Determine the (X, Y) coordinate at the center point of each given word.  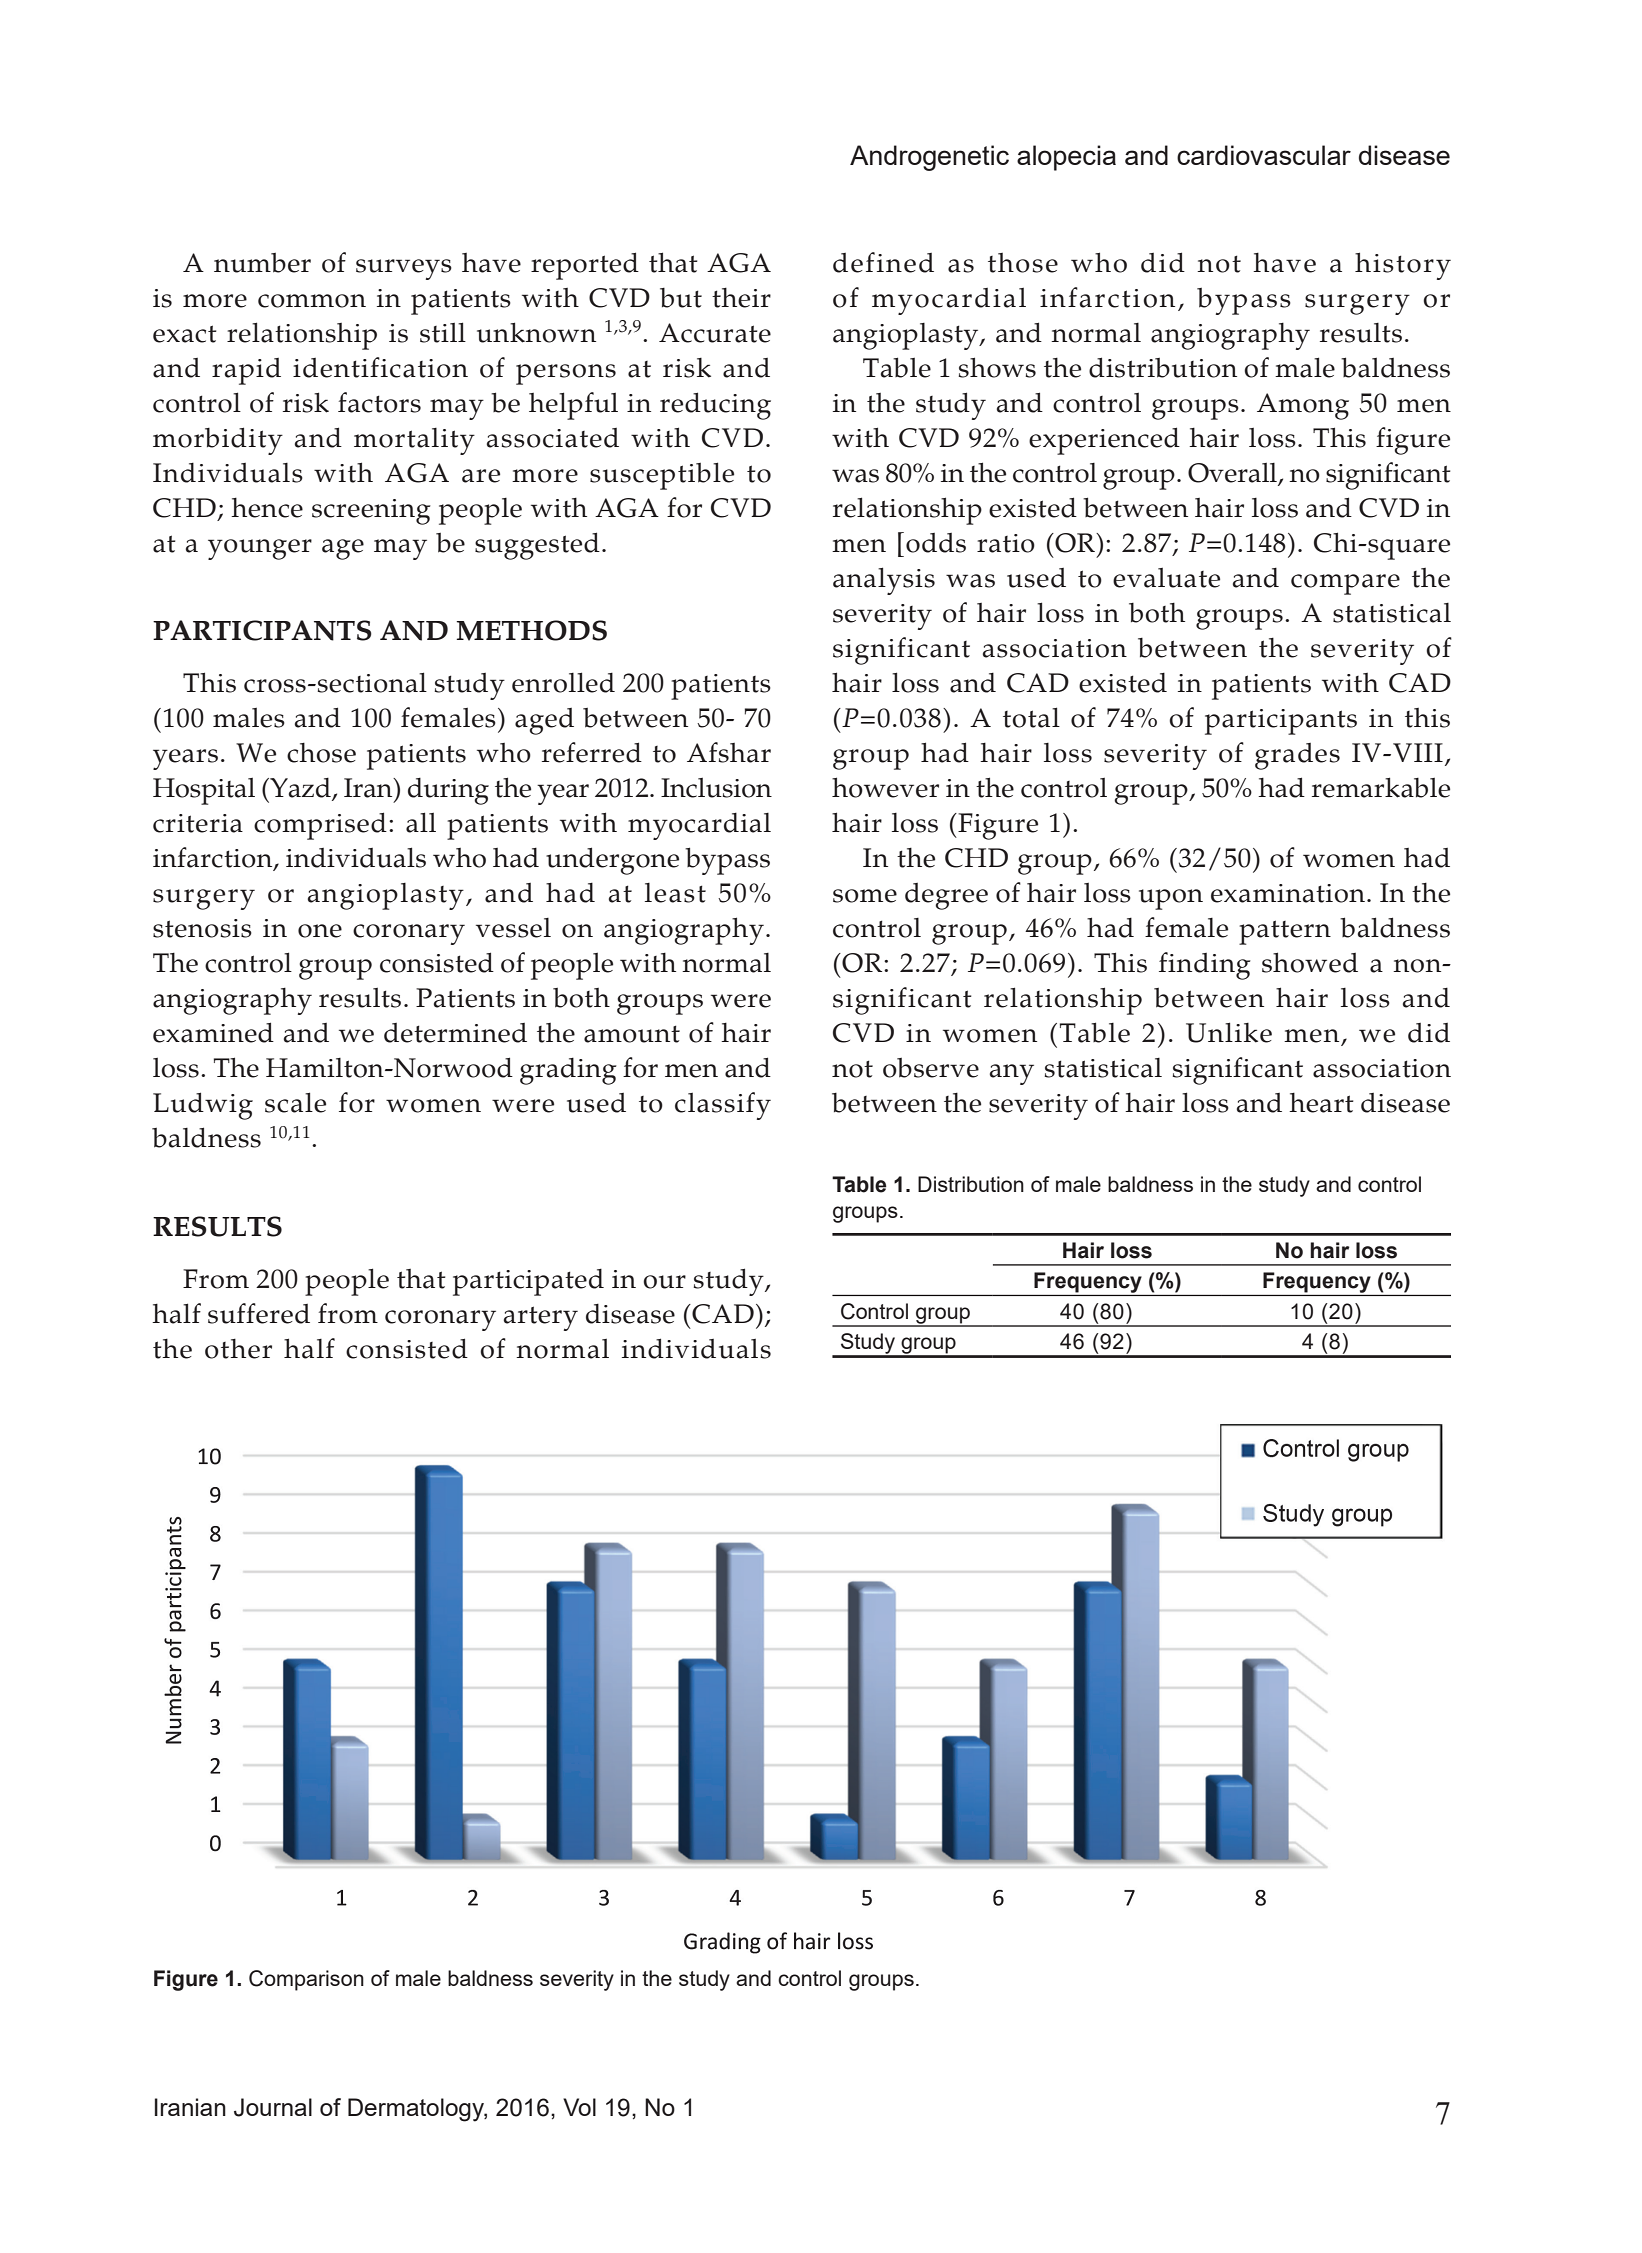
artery (541, 1318)
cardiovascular (1264, 155)
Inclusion (716, 788)
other (238, 1349)
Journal (273, 2107)
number (262, 263)
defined (883, 262)
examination (1288, 893)
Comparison (306, 1980)
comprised (320, 826)
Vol (579, 2107)
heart (1321, 1103)
